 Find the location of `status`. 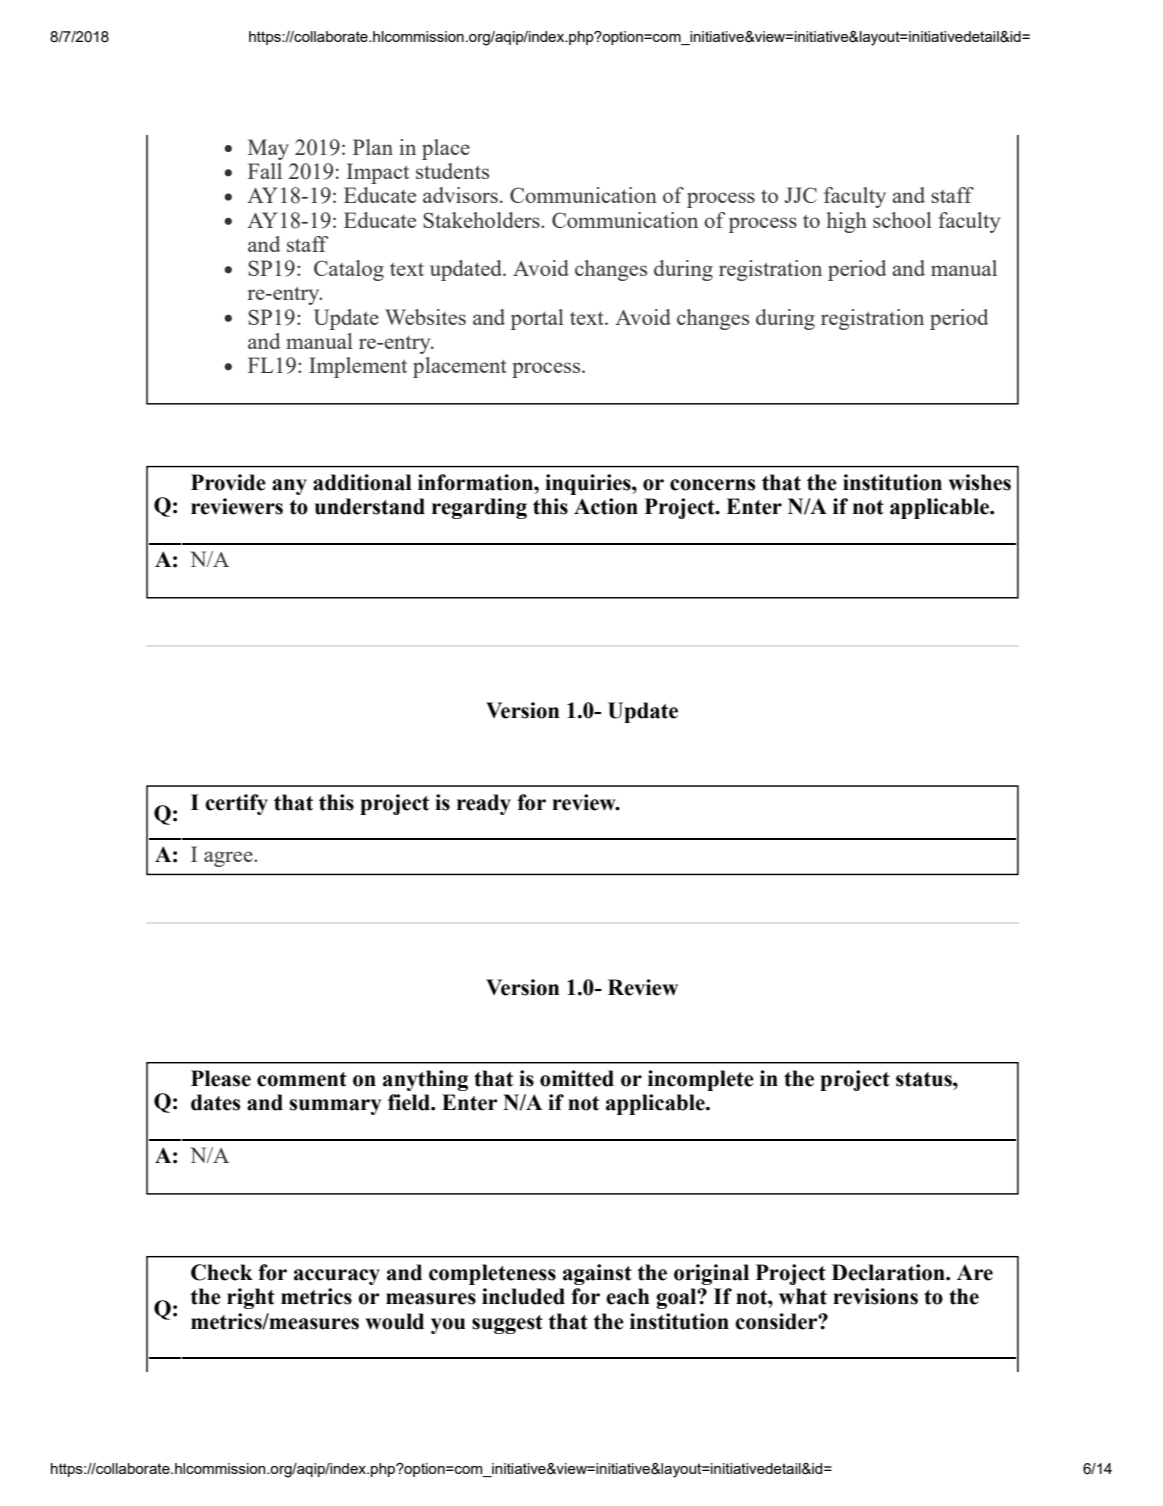

status is located at coordinates (925, 1079).
